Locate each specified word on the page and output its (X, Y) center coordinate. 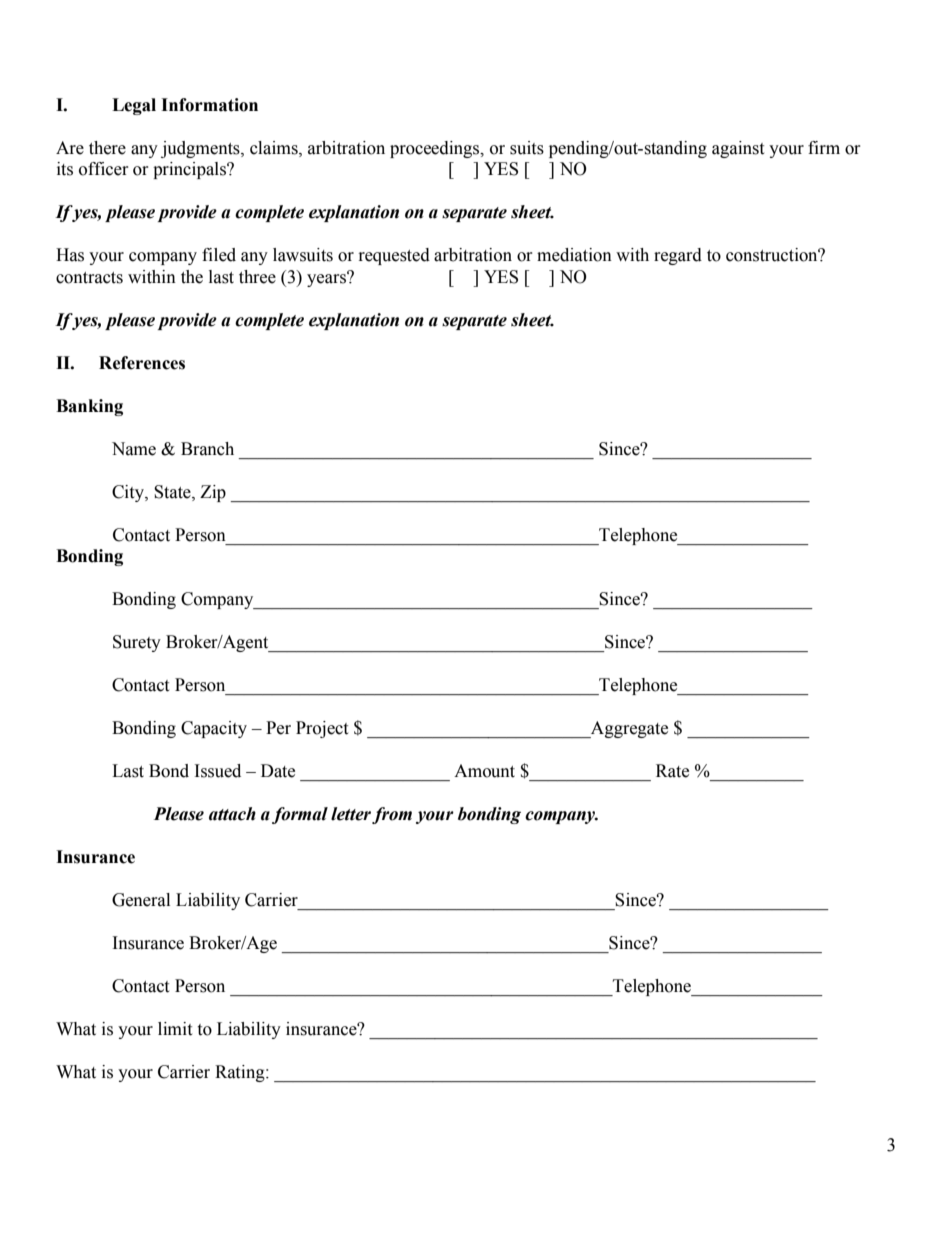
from (392, 815)
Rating (241, 1073)
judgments (201, 149)
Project (322, 729)
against (738, 149)
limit (175, 1029)
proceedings (436, 149)
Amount (484, 771)
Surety (137, 643)
